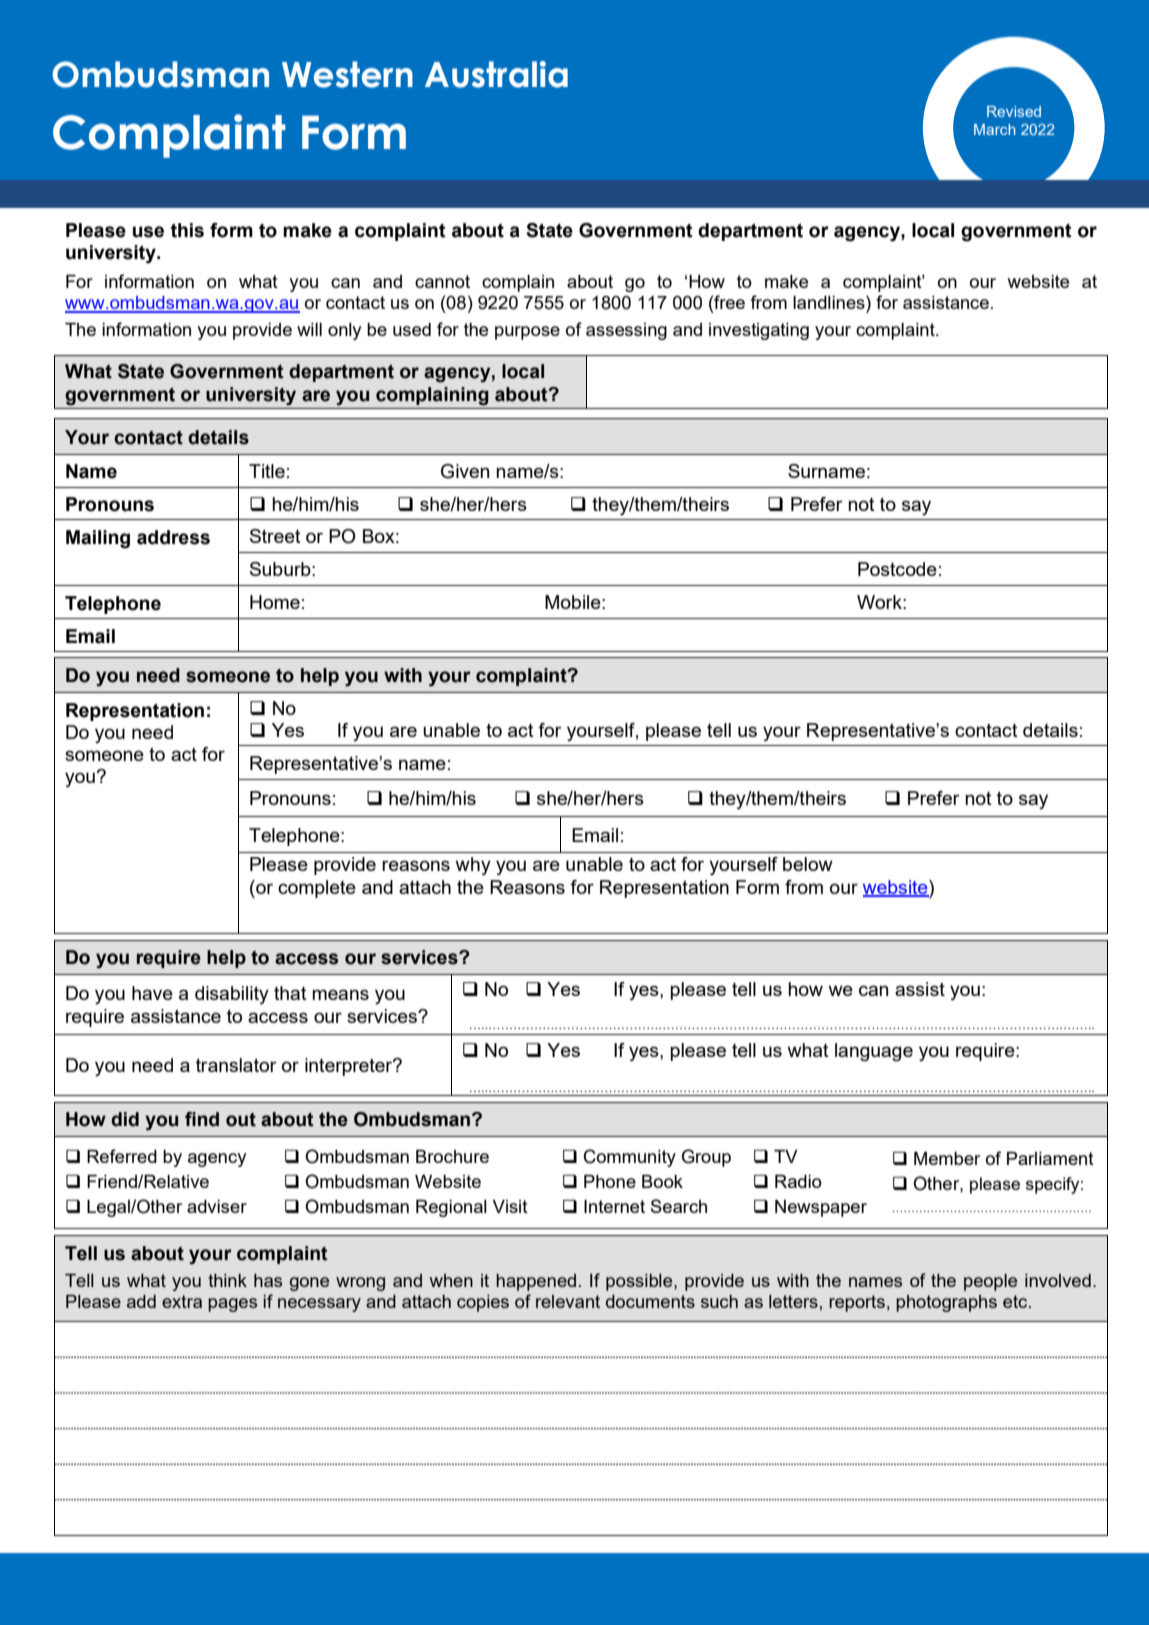  I want to click on Western, so click(347, 74).
